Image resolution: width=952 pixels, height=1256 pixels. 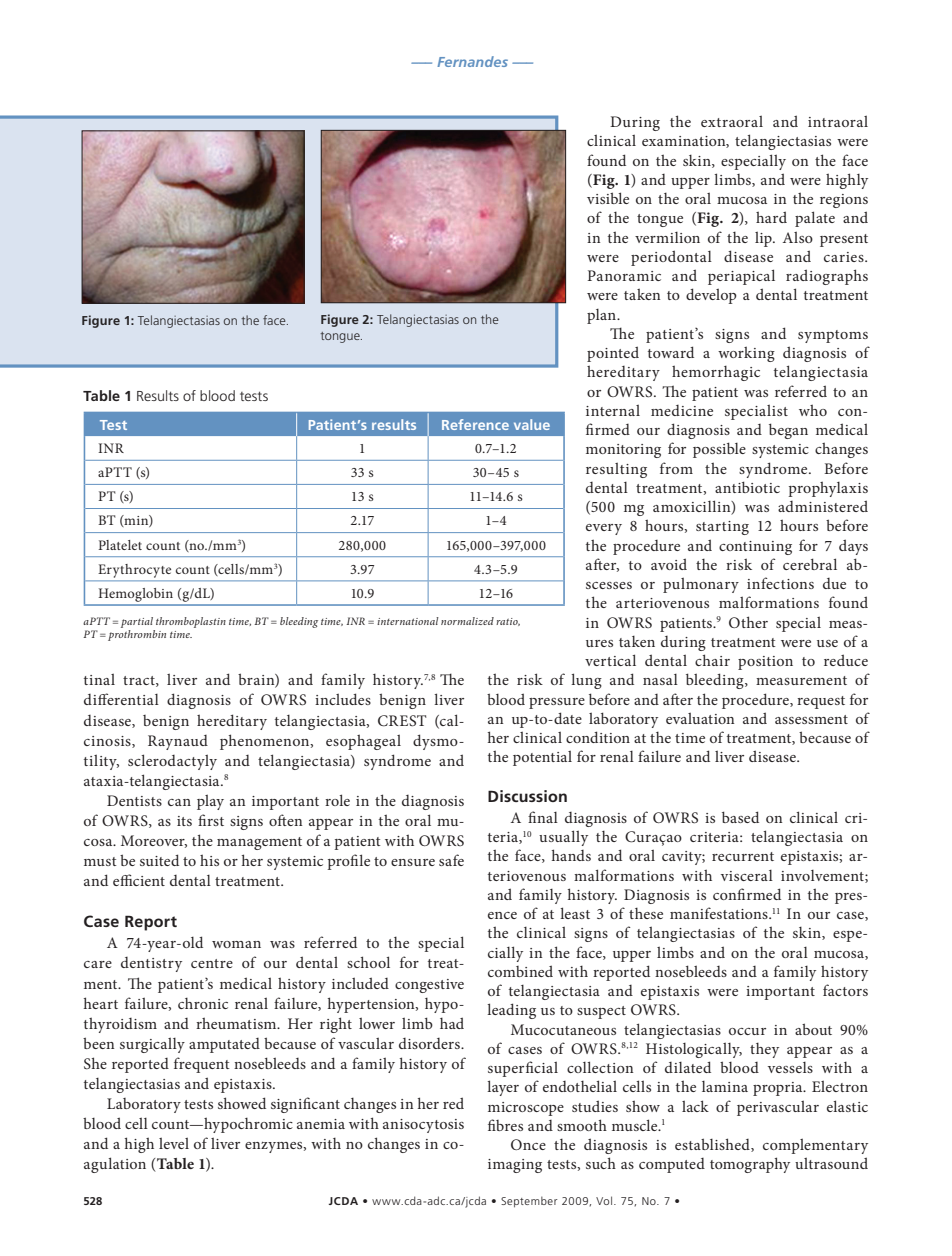 I want to click on imaging, so click(x=515, y=1166).
